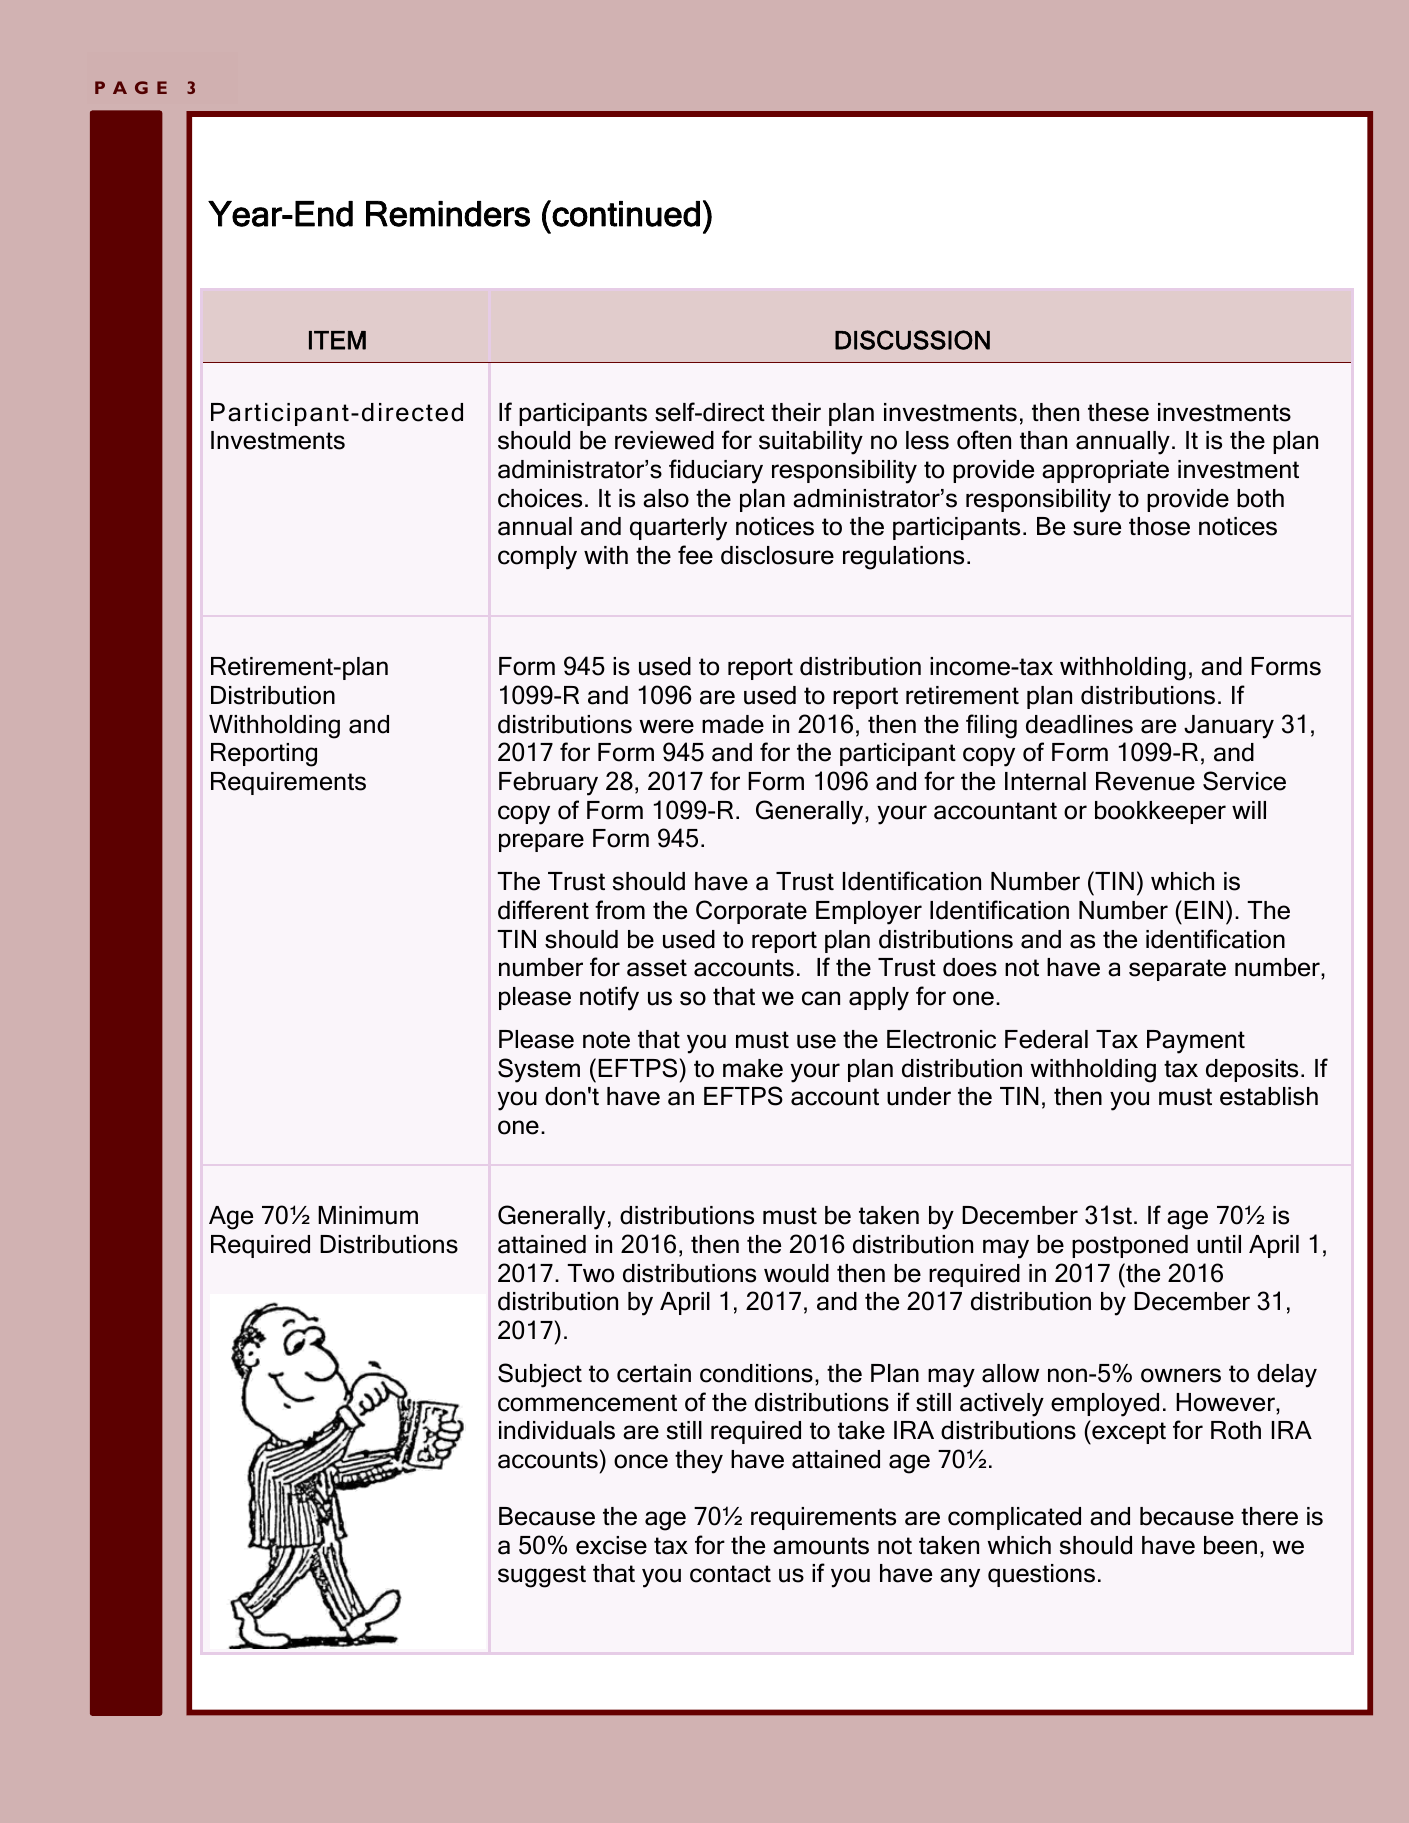  What do you see at coordinates (1196, 1042) in the document?
I see `Payment` at bounding box center [1196, 1042].
